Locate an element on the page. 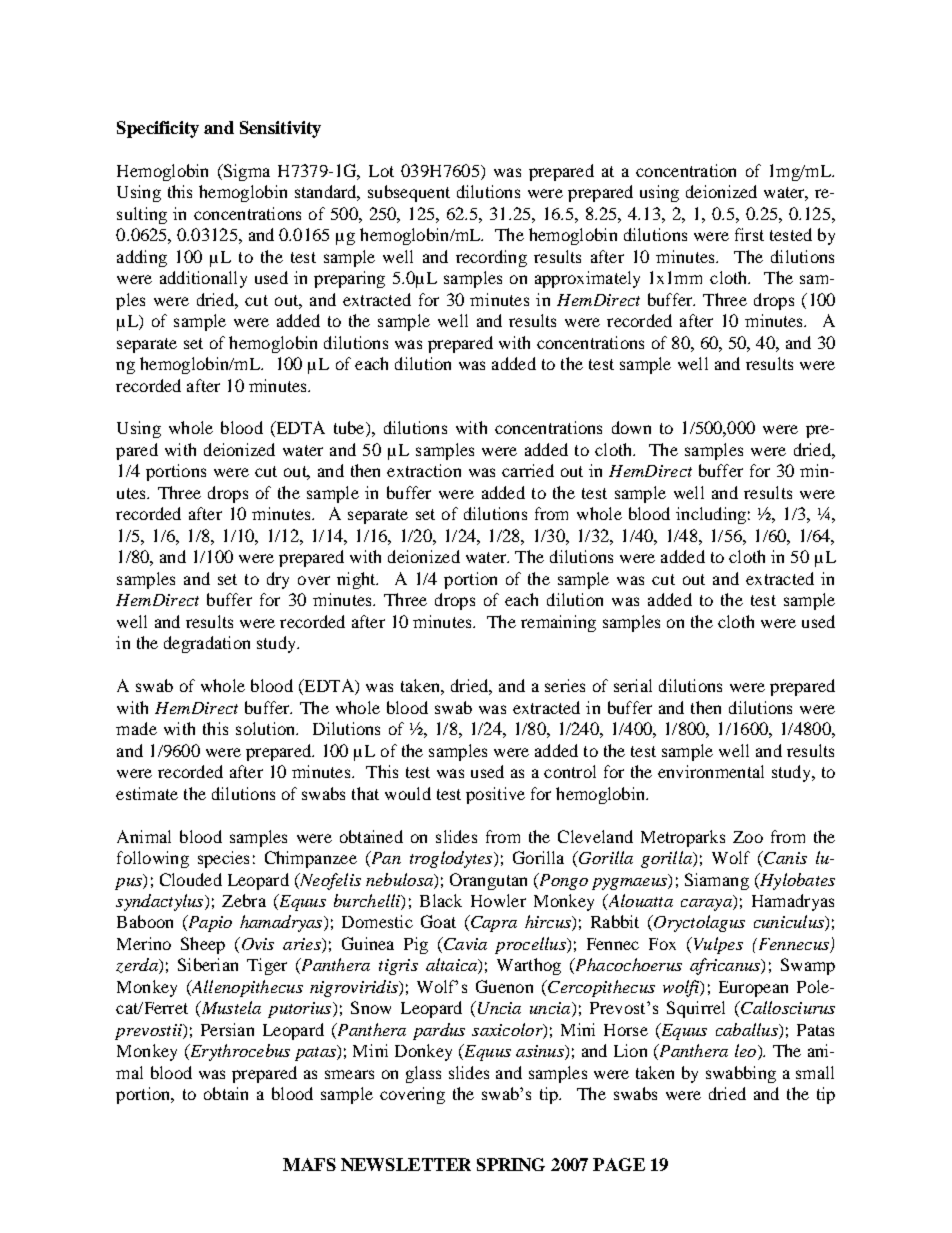 The height and width of the page is (1233, 952). Persian is located at coordinates (227, 1029).
